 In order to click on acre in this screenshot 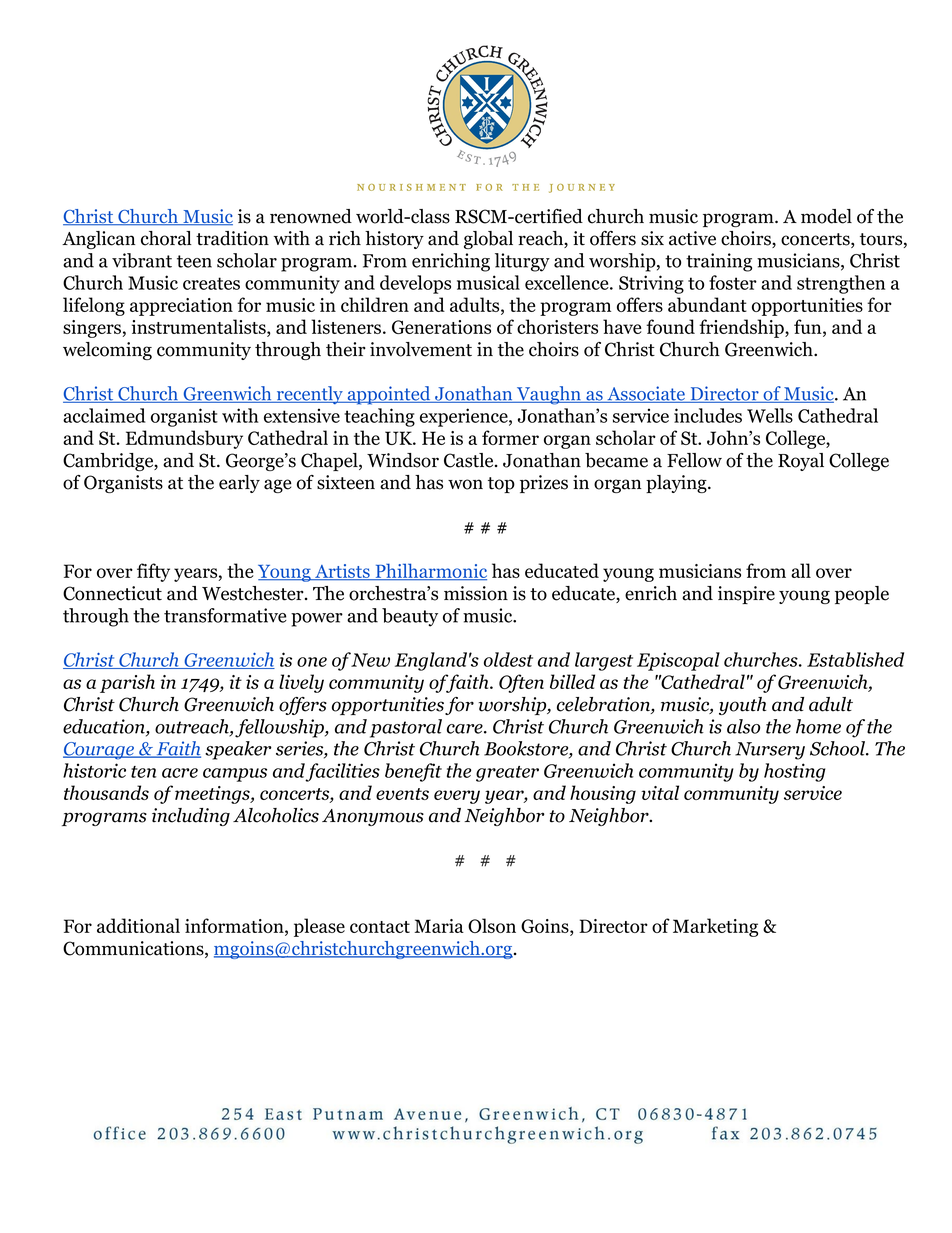, I will do `click(180, 773)`.
